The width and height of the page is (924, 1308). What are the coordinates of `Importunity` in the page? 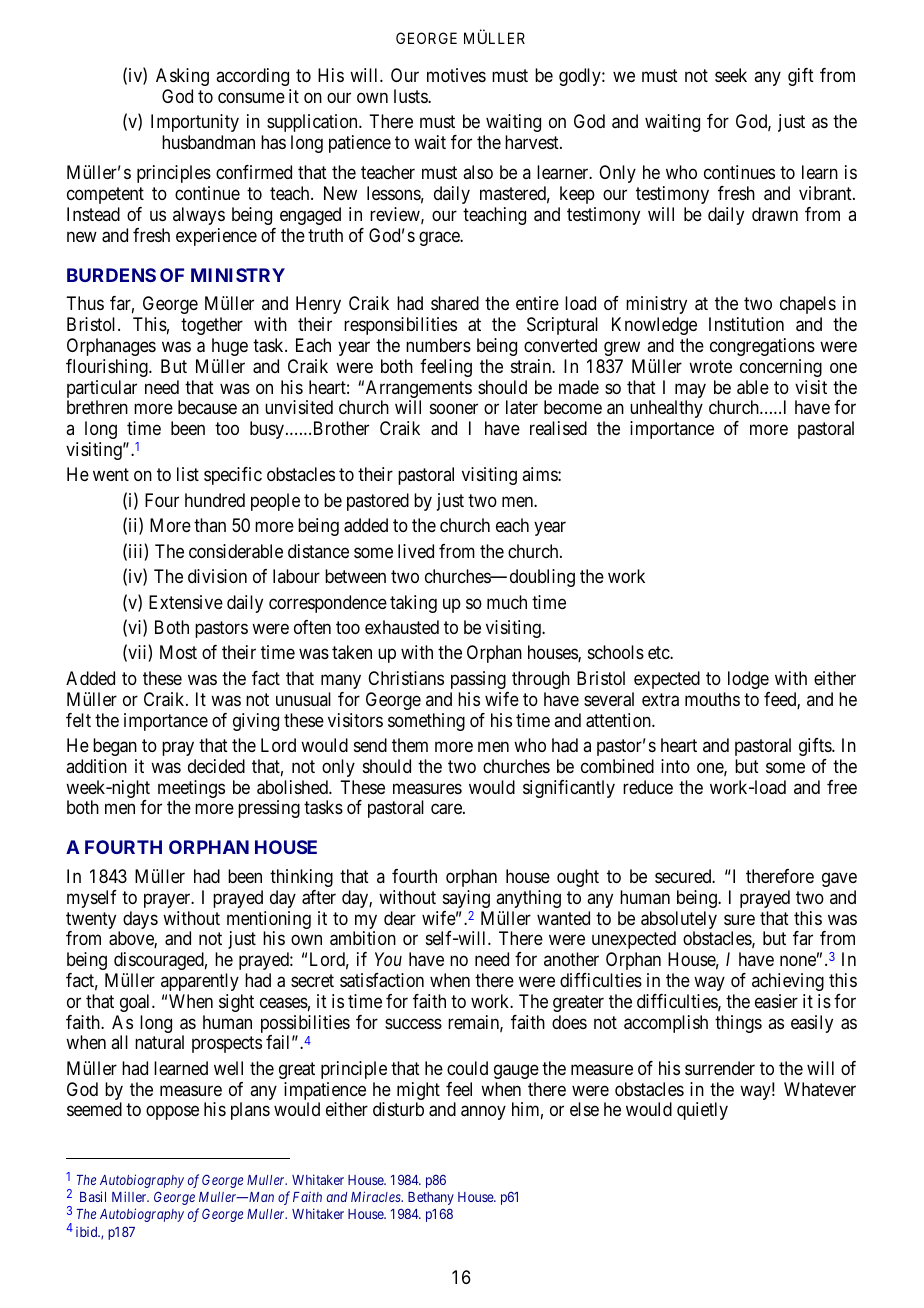 It's located at (195, 125).
